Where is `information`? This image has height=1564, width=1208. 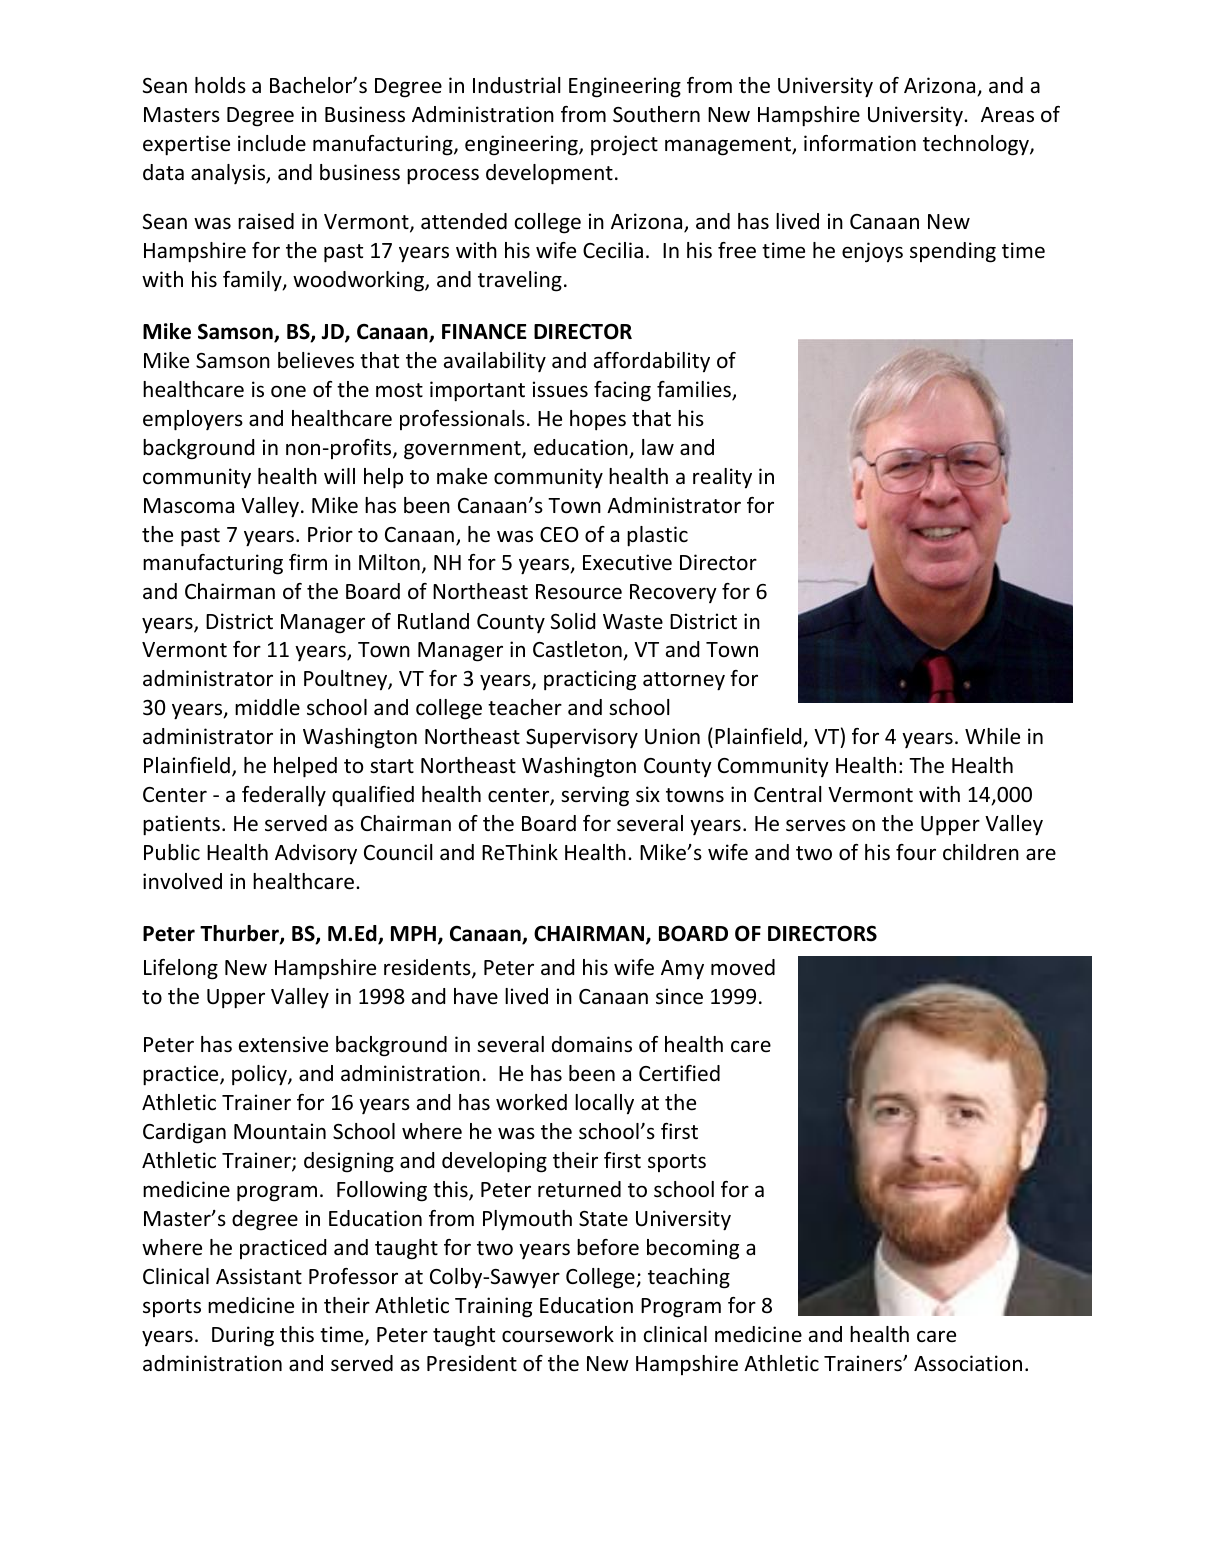 information is located at coordinates (860, 143).
